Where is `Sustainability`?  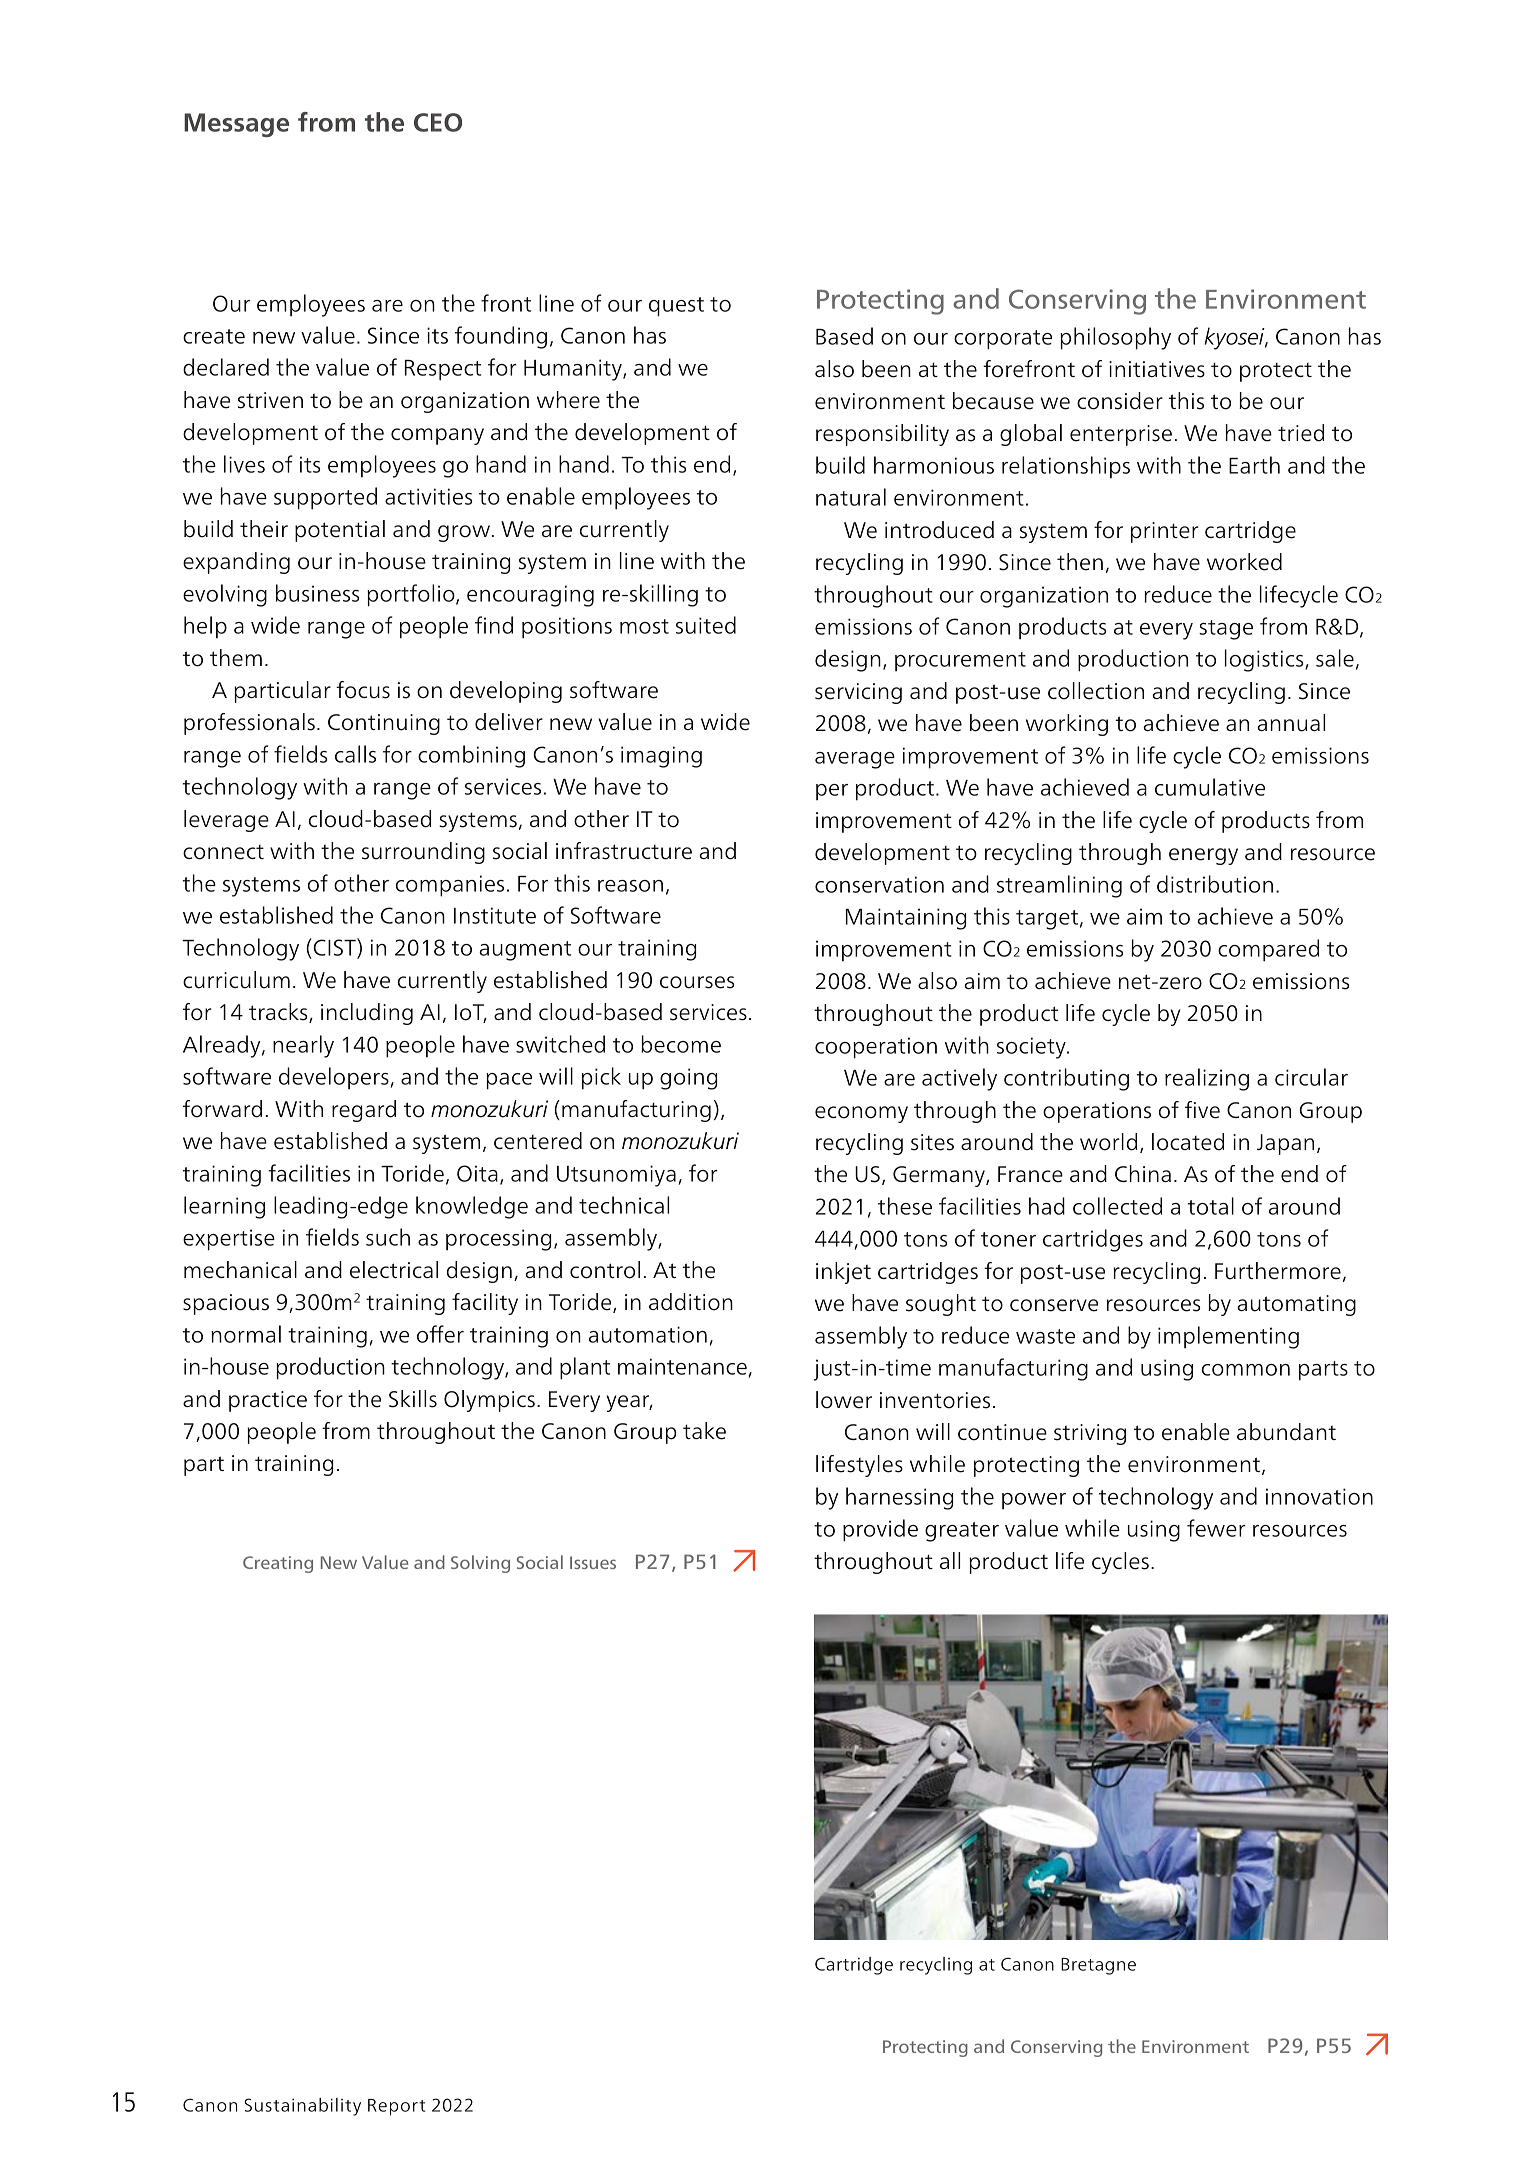
Sustainability is located at coordinates (303, 2107).
